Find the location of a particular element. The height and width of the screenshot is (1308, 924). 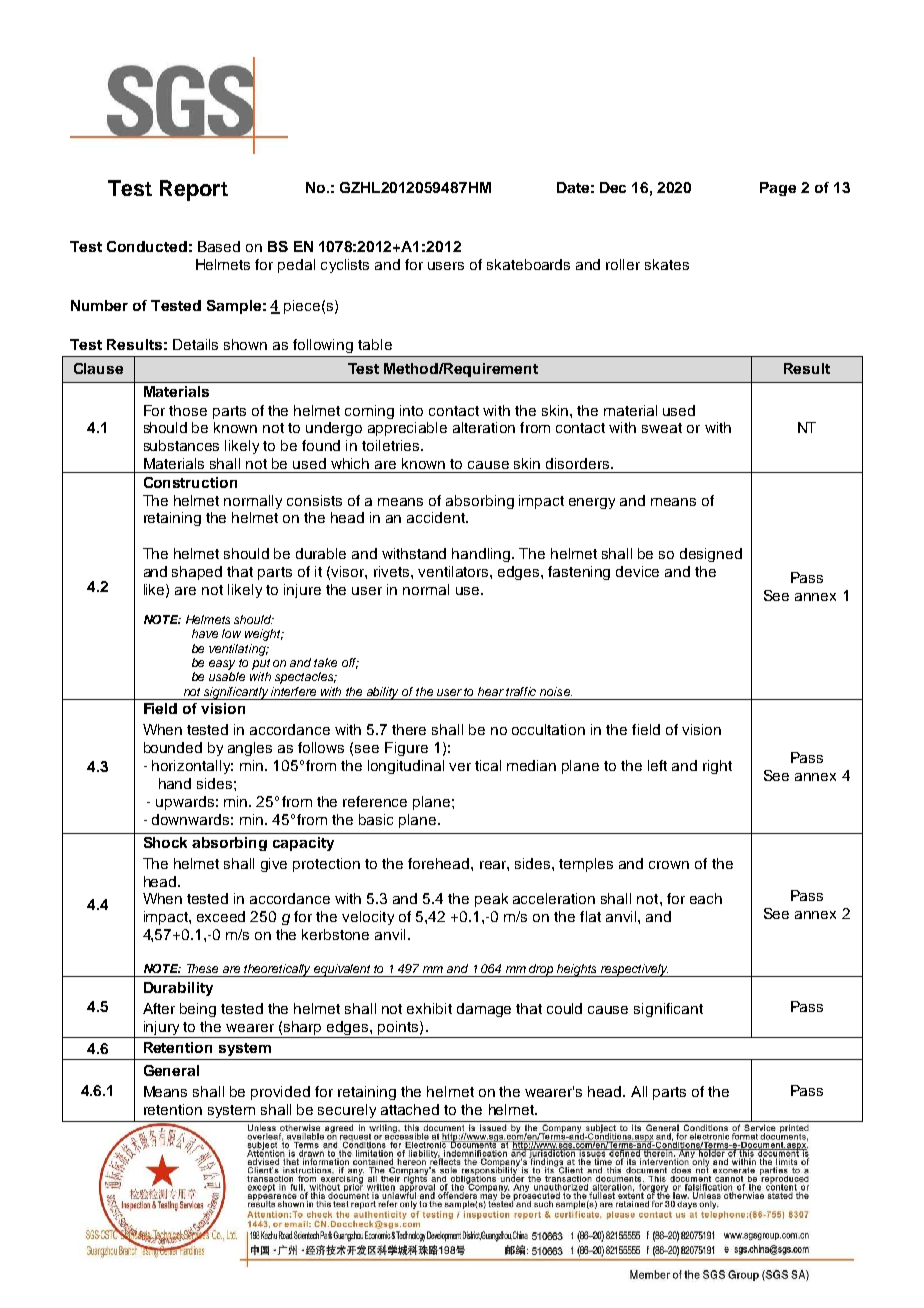

appreciable is located at coordinates (407, 429).
